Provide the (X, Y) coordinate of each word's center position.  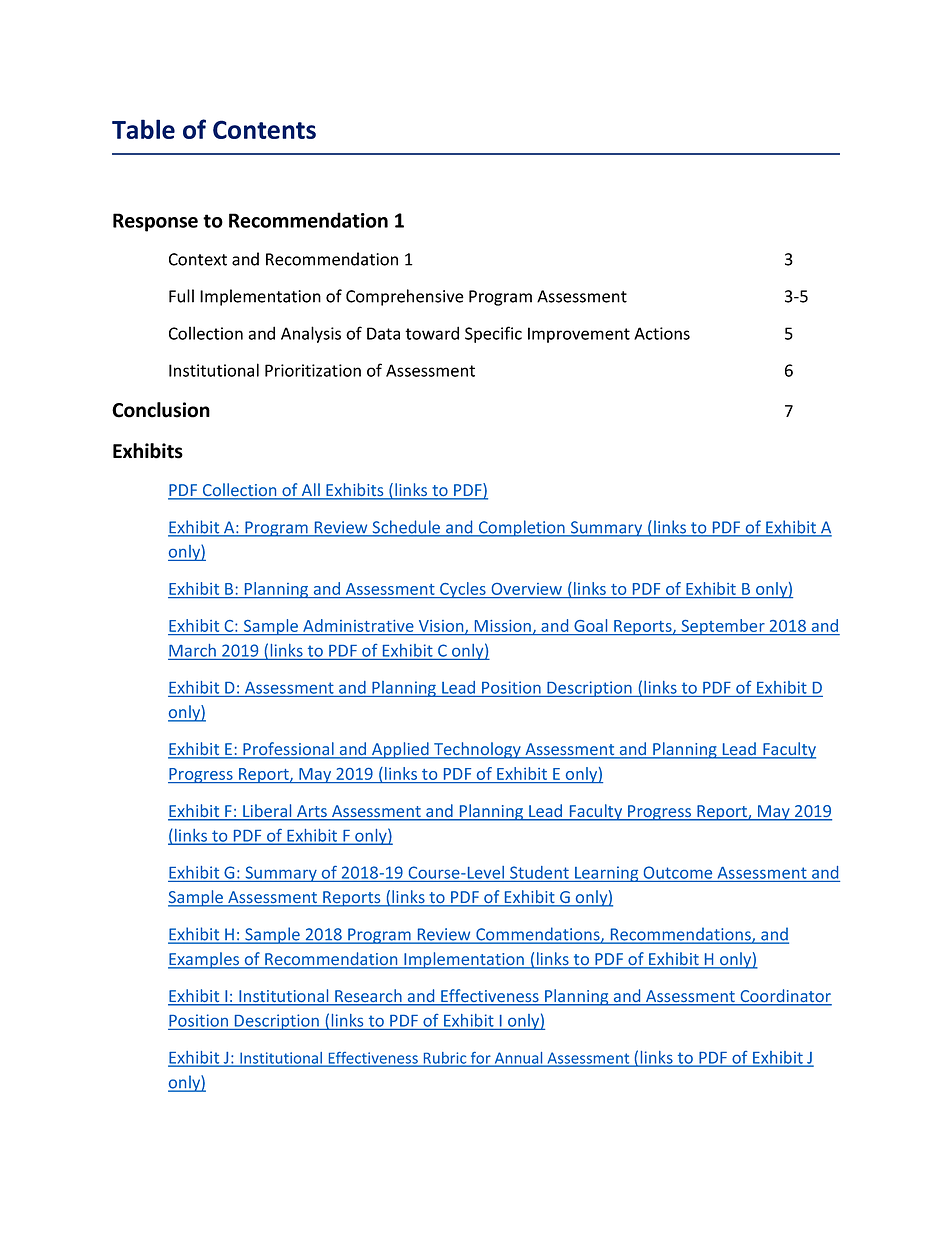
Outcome (678, 872)
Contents (264, 129)
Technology (477, 750)
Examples (205, 960)
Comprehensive (405, 297)
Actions (662, 333)
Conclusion (161, 410)
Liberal (267, 812)
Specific (493, 334)
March (192, 650)
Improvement (579, 335)
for (480, 1059)
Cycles (463, 590)
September (723, 627)
